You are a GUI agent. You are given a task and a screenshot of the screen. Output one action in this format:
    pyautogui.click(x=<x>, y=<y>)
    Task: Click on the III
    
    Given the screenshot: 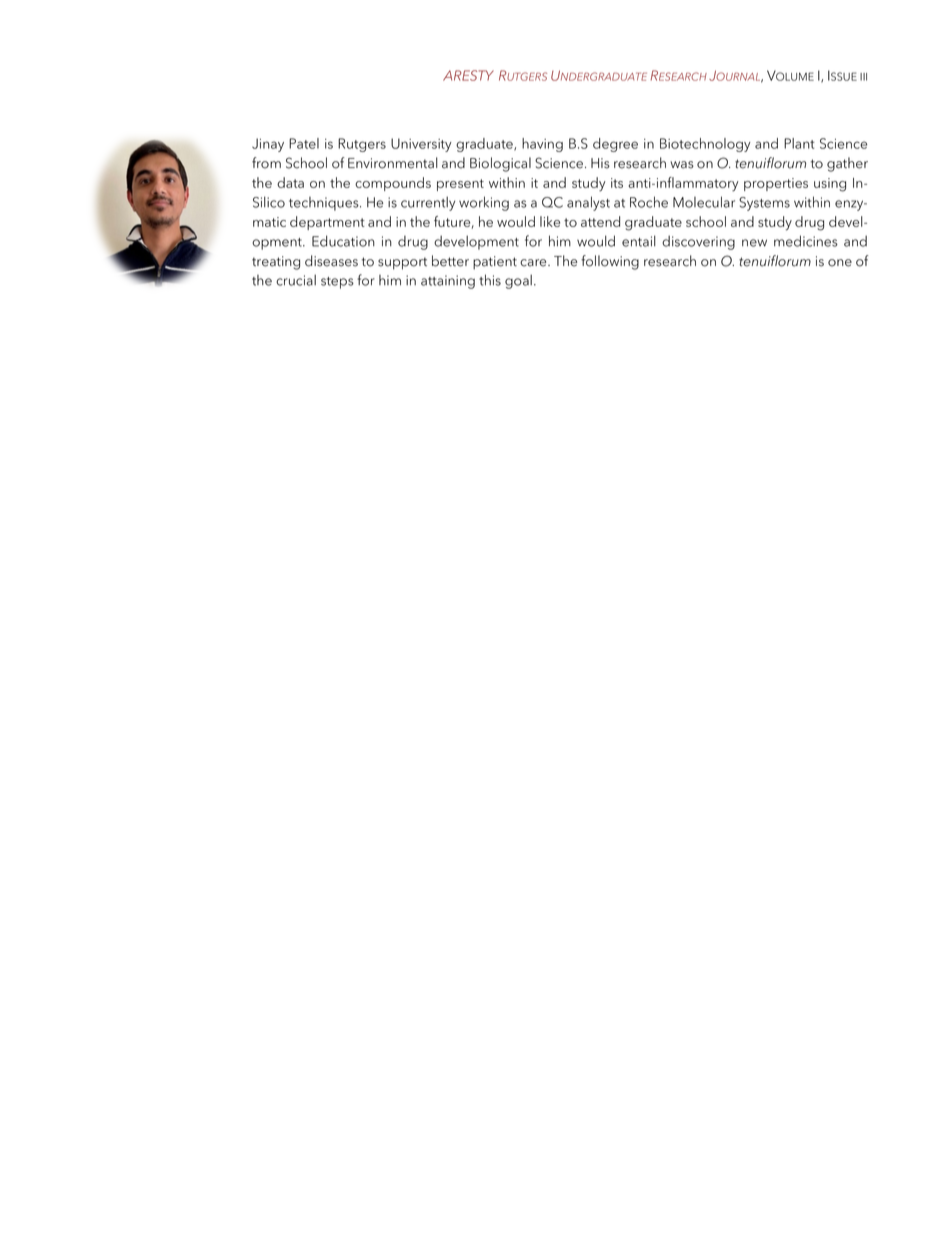 What is the action you would take?
    pyautogui.click(x=863, y=77)
